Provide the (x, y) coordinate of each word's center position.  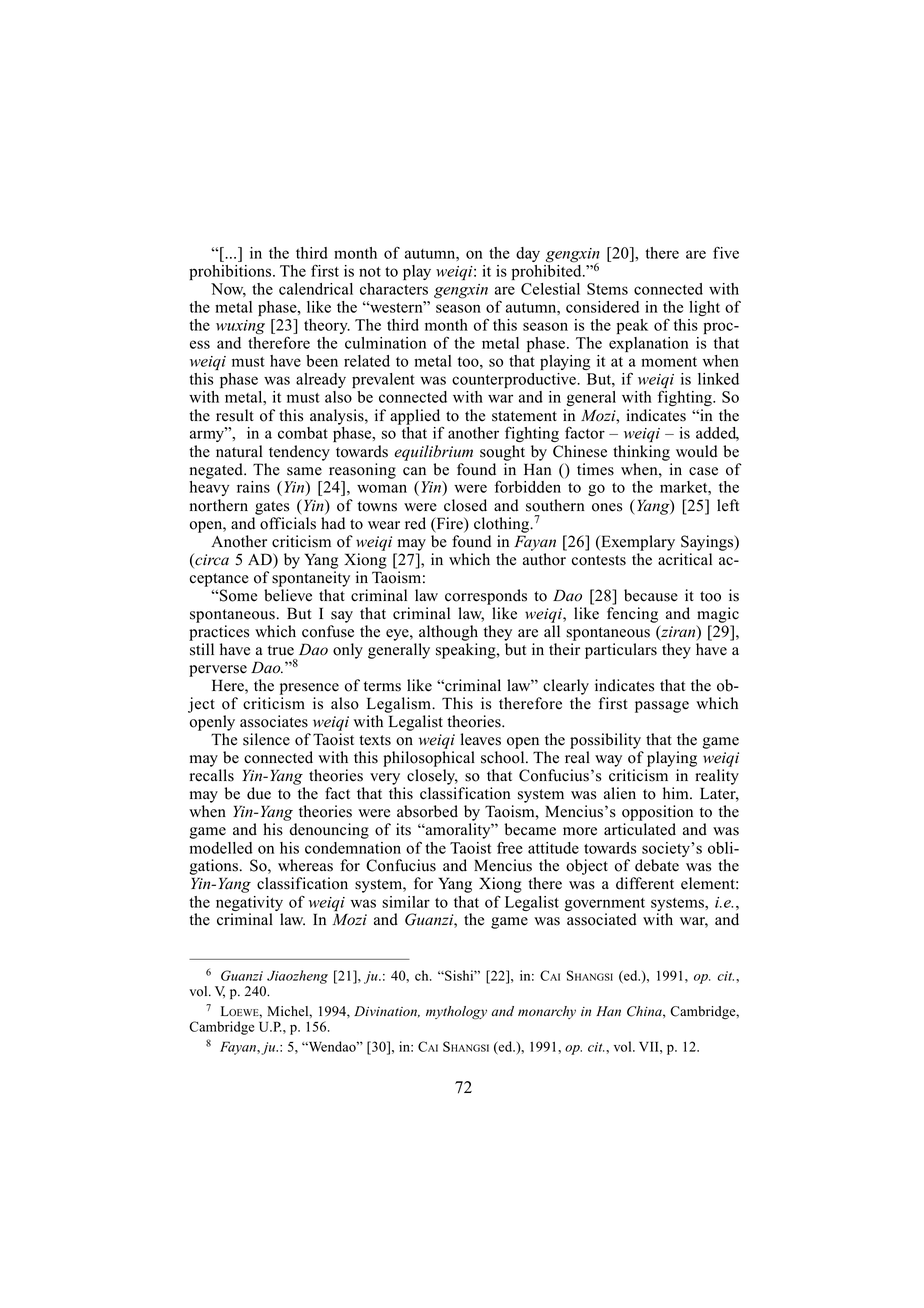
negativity (249, 905)
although (448, 633)
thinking (641, 453)
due (259, 793)
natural (239, 451)
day (528, 254)
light (704, 308)
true (281, 650)
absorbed (427, 811)
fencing (632, 615)
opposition (657, 813)
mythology (456, 1013)
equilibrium (433, 453)
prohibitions (231, 272)
